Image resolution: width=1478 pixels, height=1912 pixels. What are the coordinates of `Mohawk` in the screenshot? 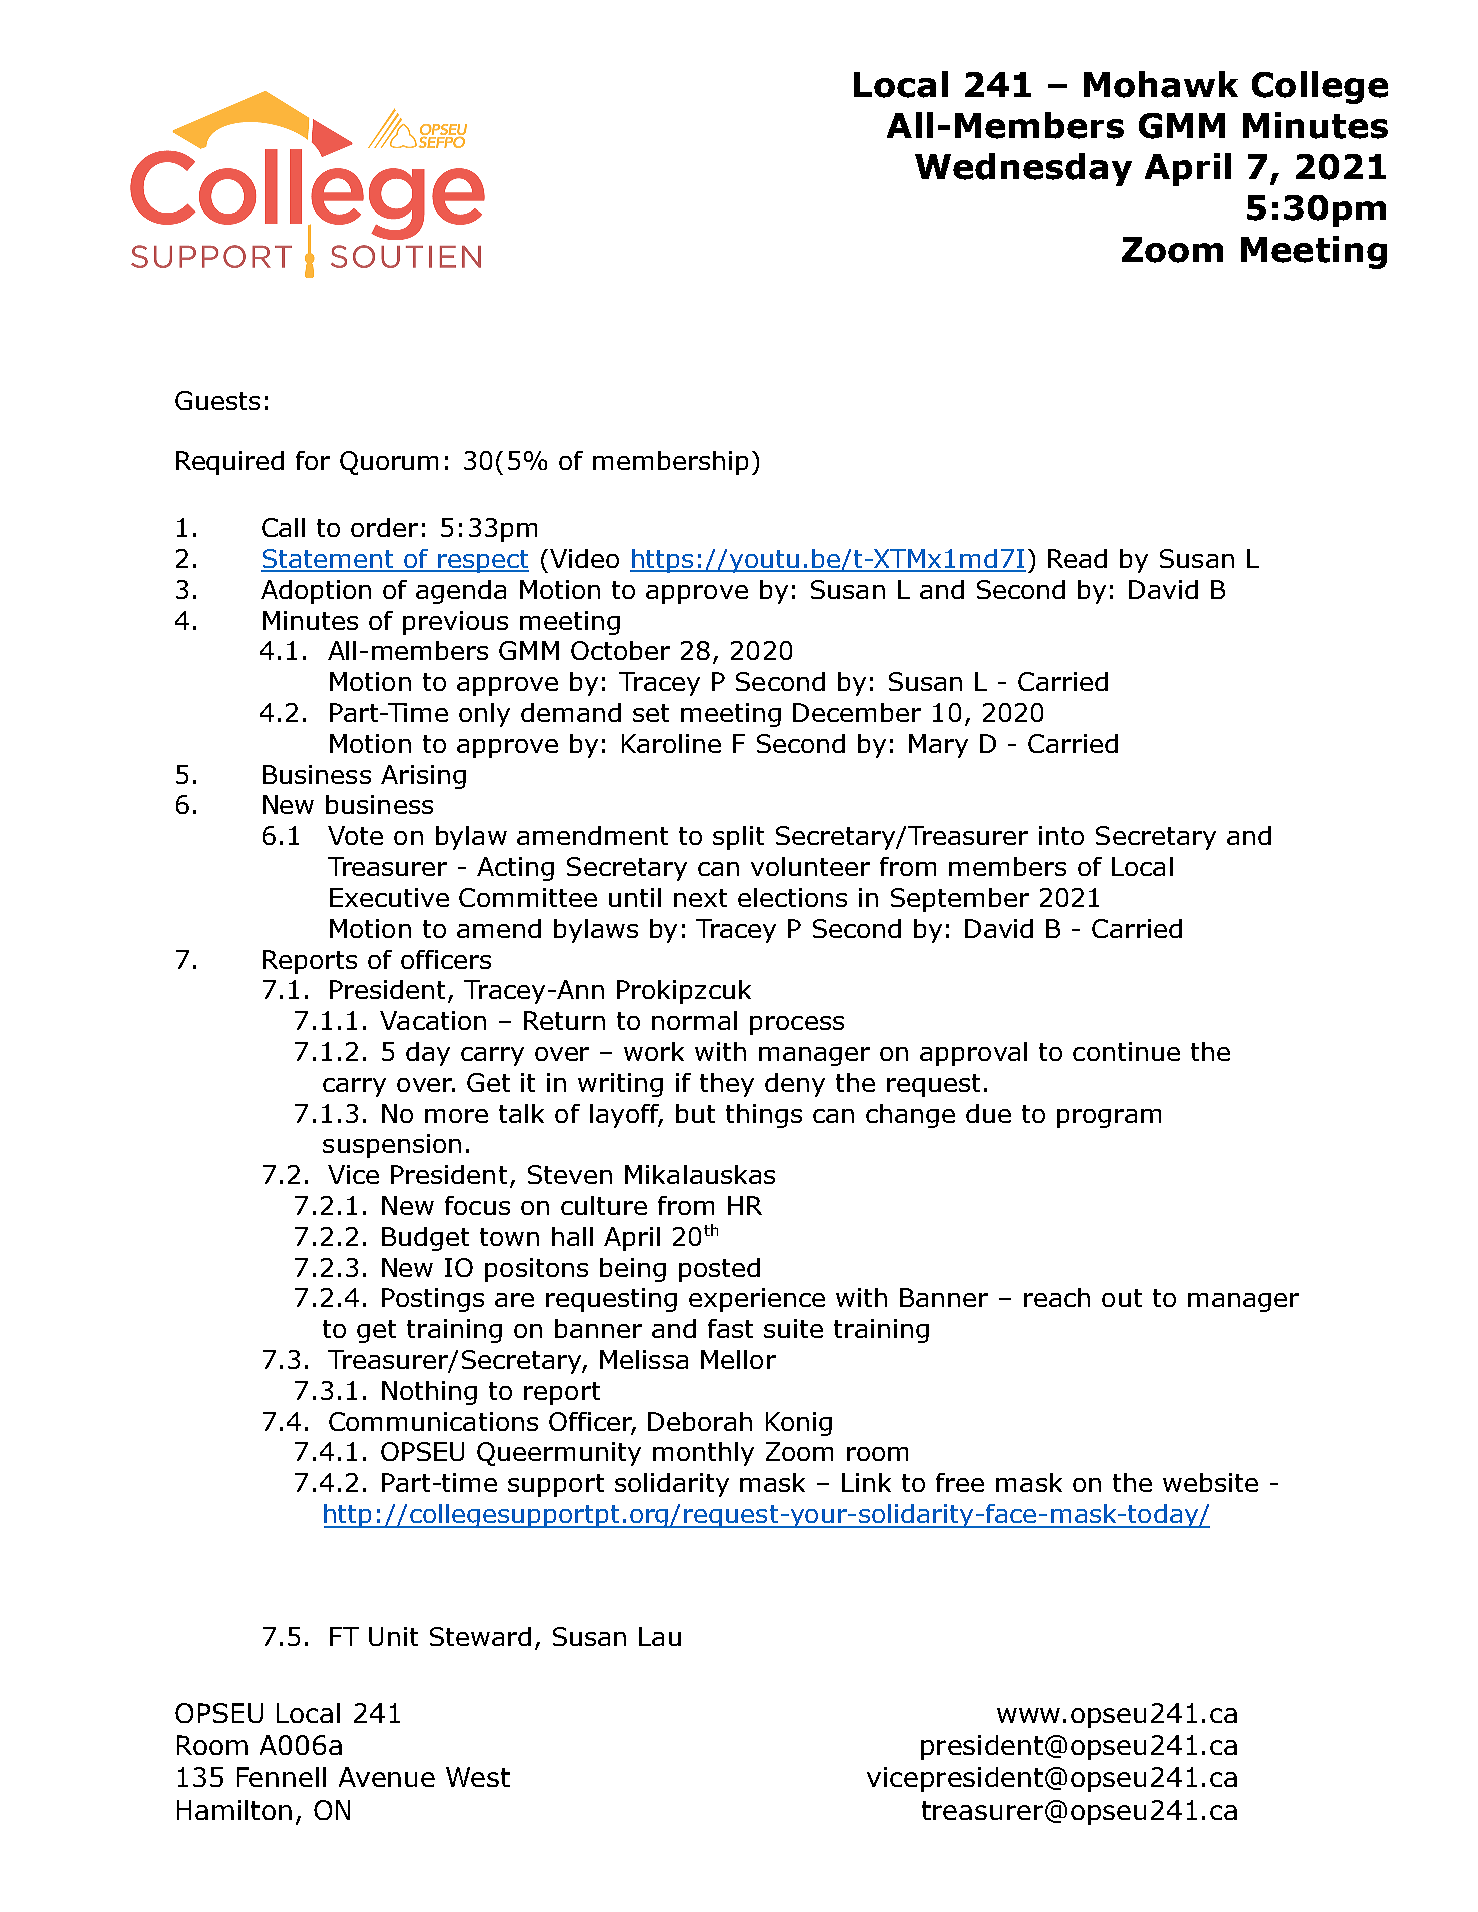 It's located at (1161, 84).
